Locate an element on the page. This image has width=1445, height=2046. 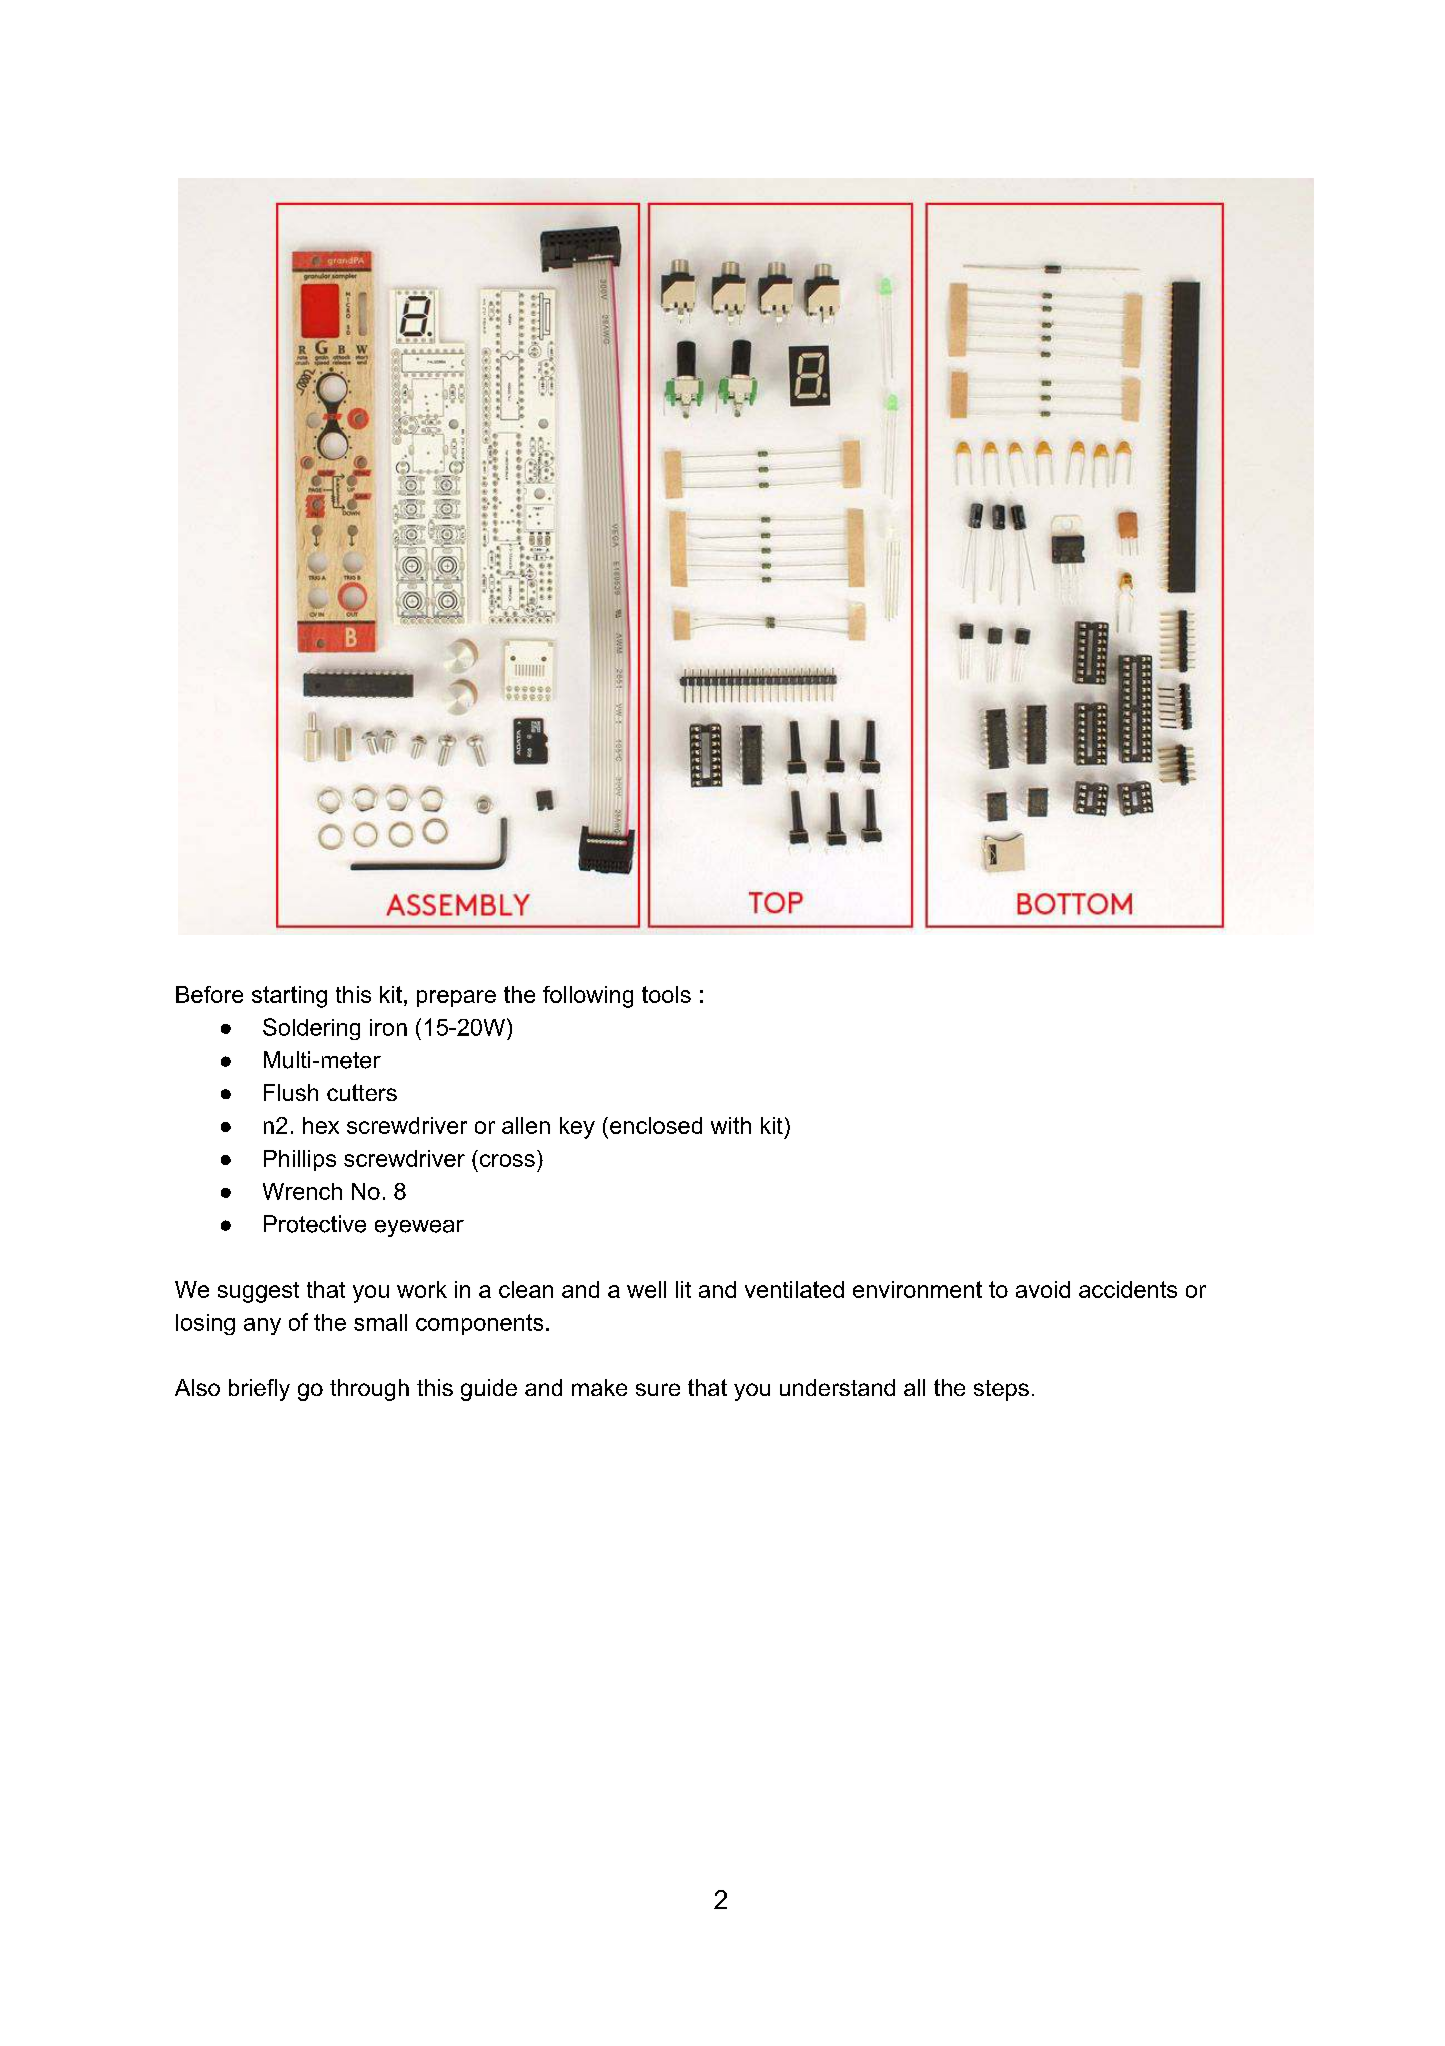
avoid is located at coordinates (1043, 1289).
